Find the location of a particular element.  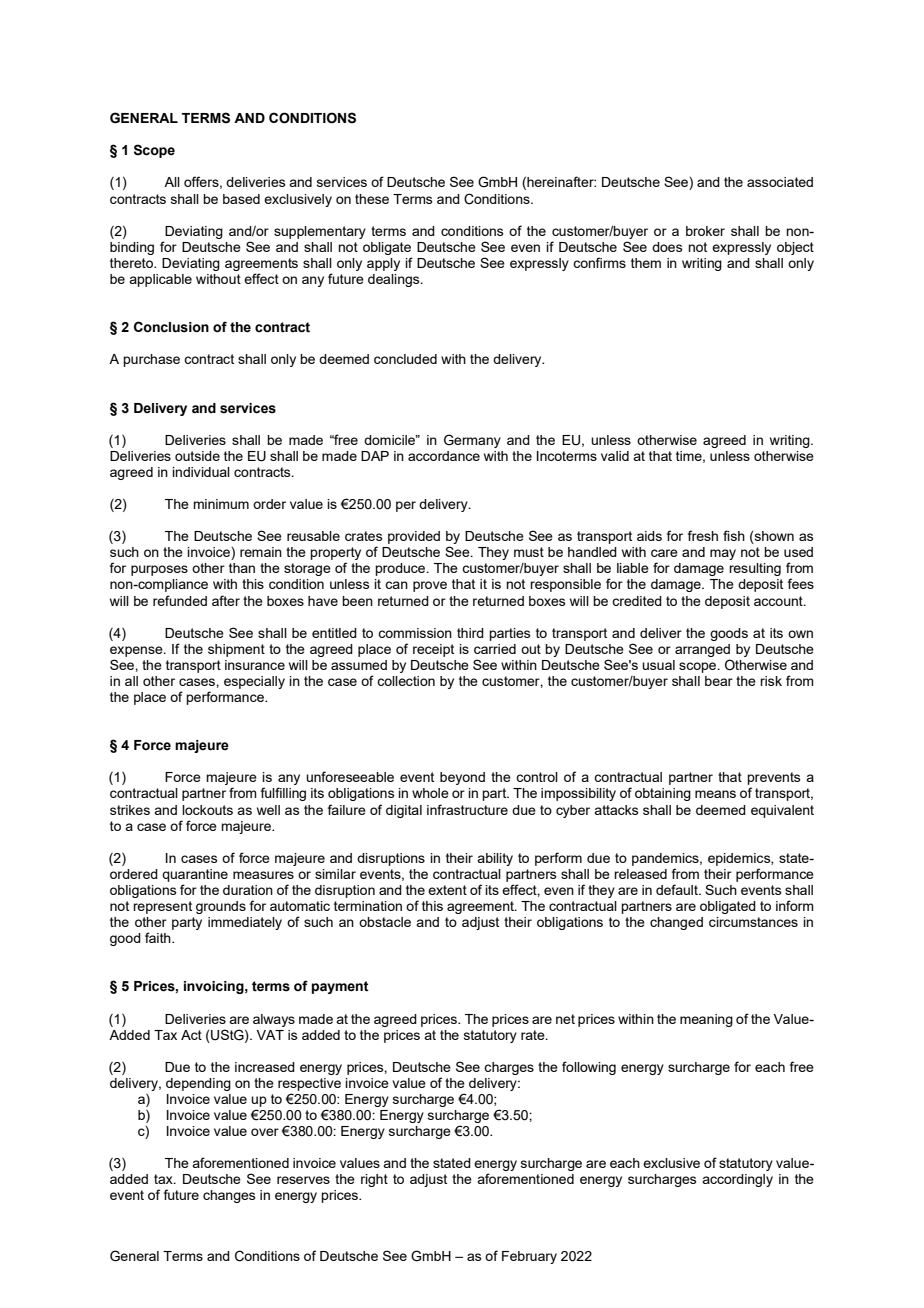

meaning is located at coordinates (706, 1020).
